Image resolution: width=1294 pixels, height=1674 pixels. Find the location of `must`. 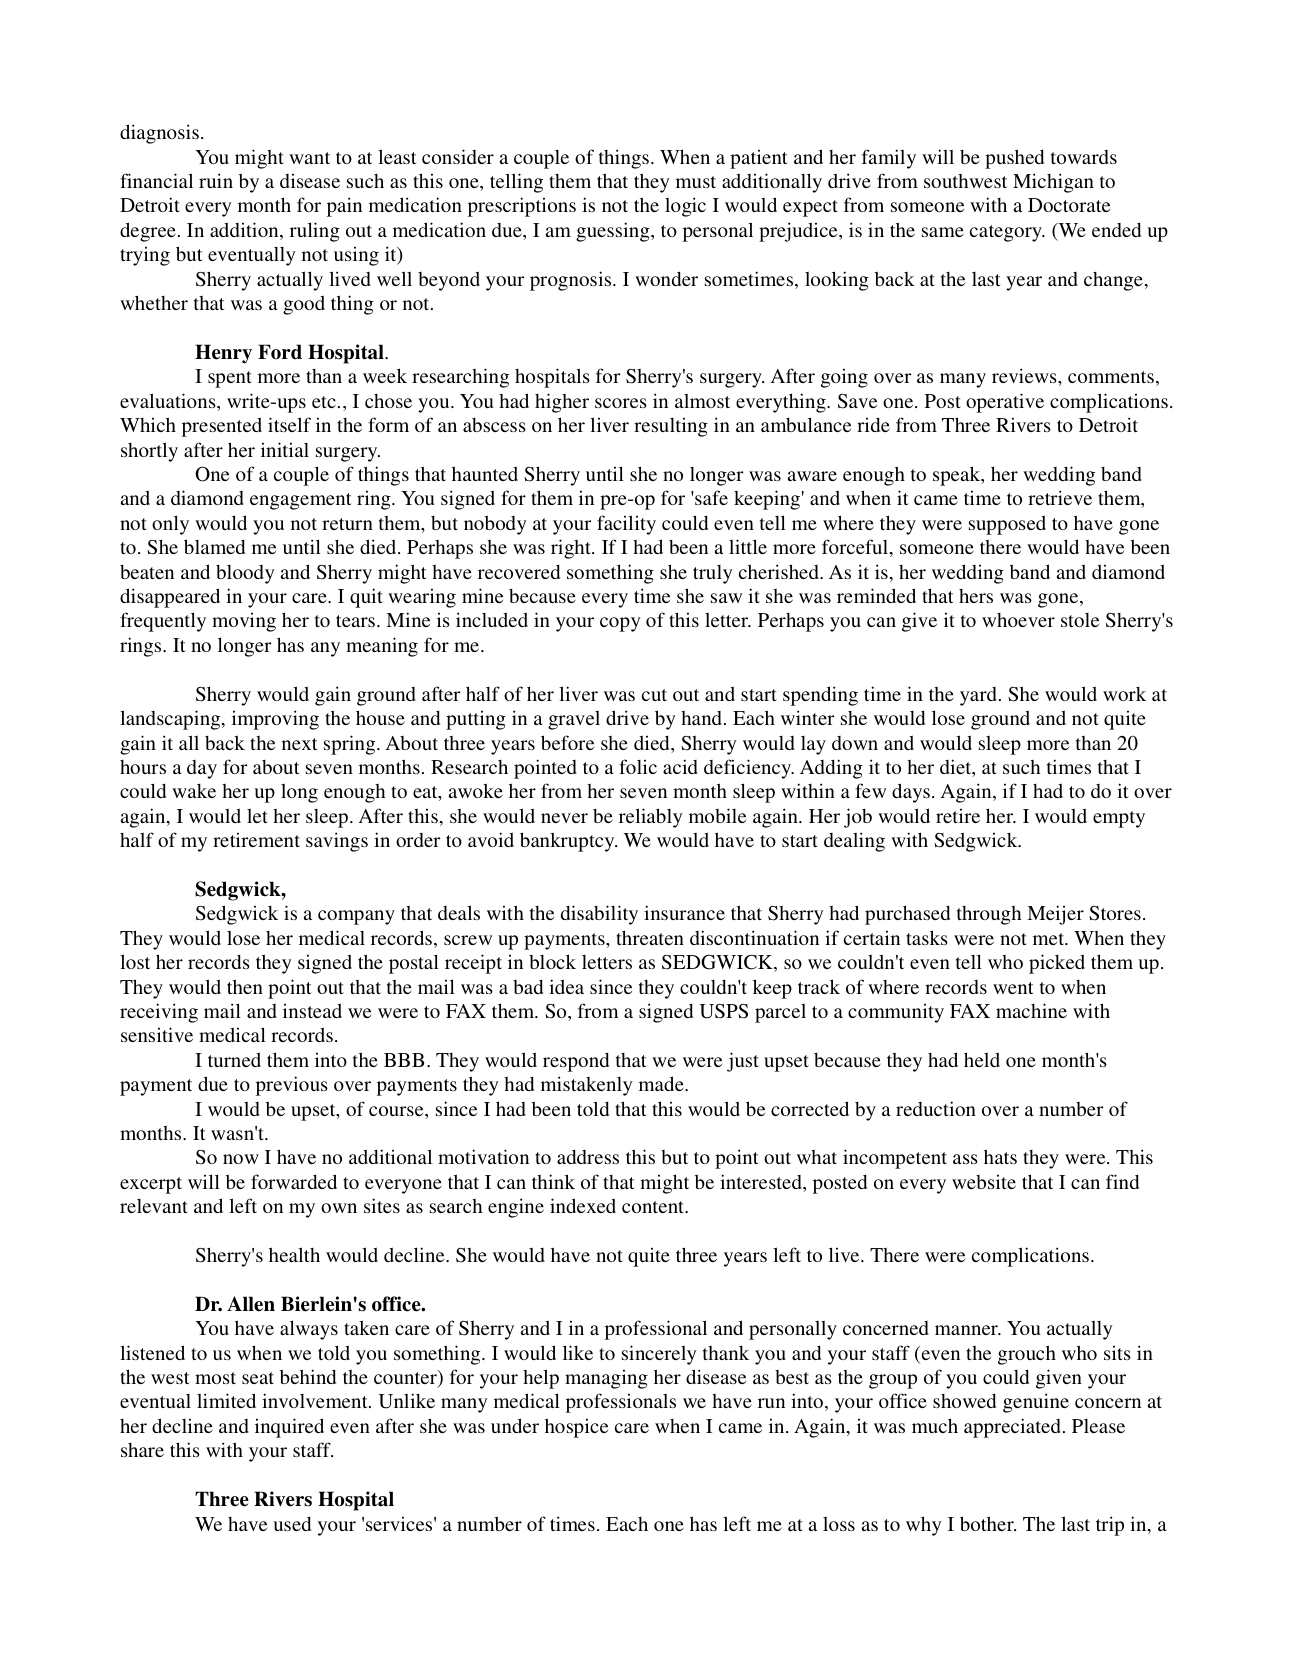

must is located at coordinates (696, 182).
